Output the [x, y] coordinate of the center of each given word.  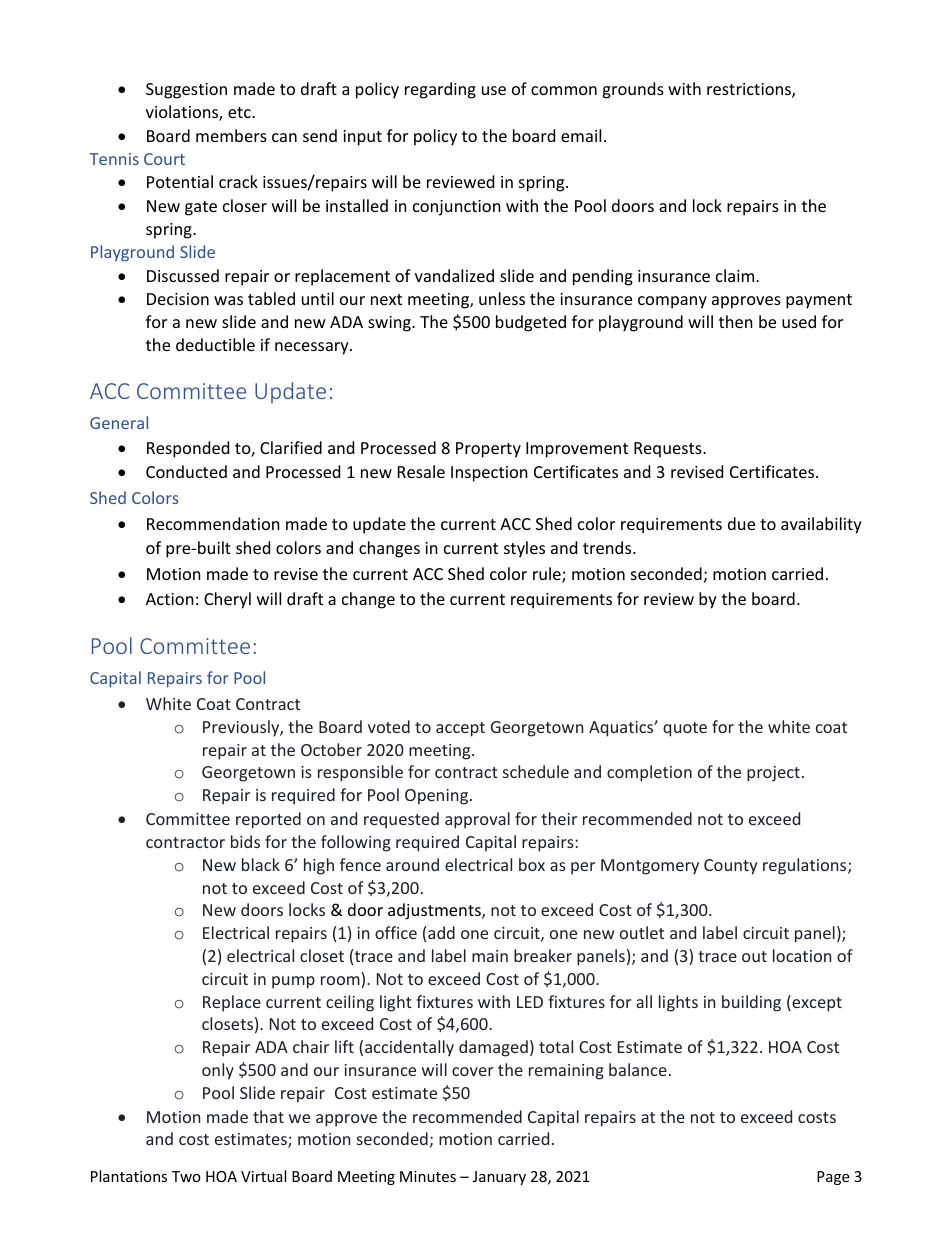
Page [833, 1178]
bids [245, 841]
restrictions [750, 90]
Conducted [186, 471]
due [741, 523]
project [773, 774]
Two [186, 1176]
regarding [440, 90]
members [231, 135]
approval [477, 820]
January [499, 1178]
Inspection [489, 474]
